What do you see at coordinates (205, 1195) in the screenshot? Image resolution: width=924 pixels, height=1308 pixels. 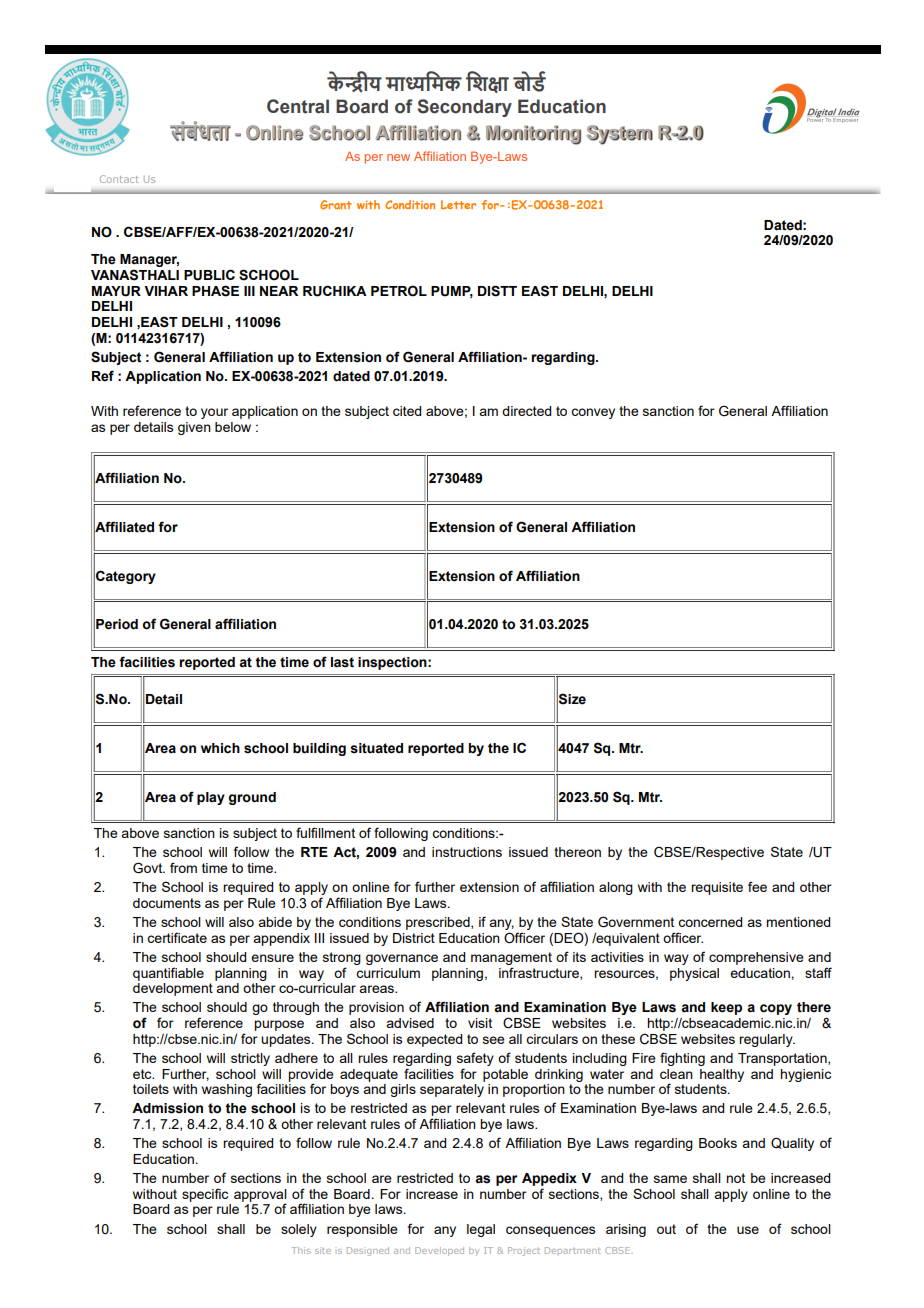 I see `specific` at bounding box center [205, 1195].
